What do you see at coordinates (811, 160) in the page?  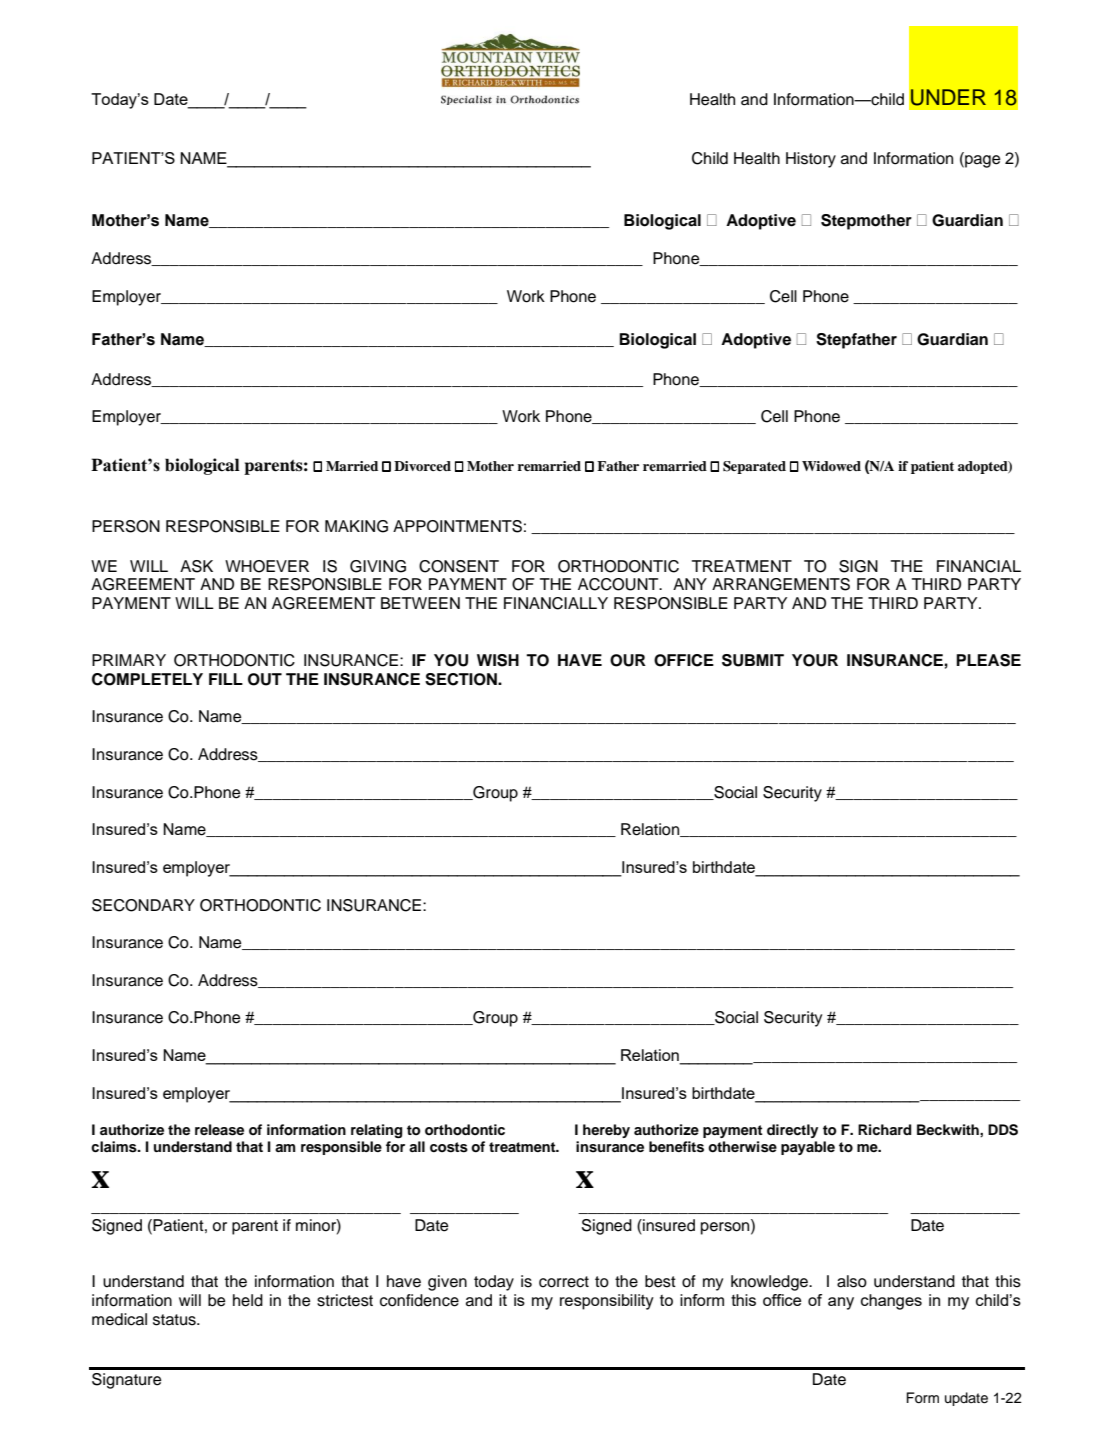 I see `History` at bounding box center [811, 160].
